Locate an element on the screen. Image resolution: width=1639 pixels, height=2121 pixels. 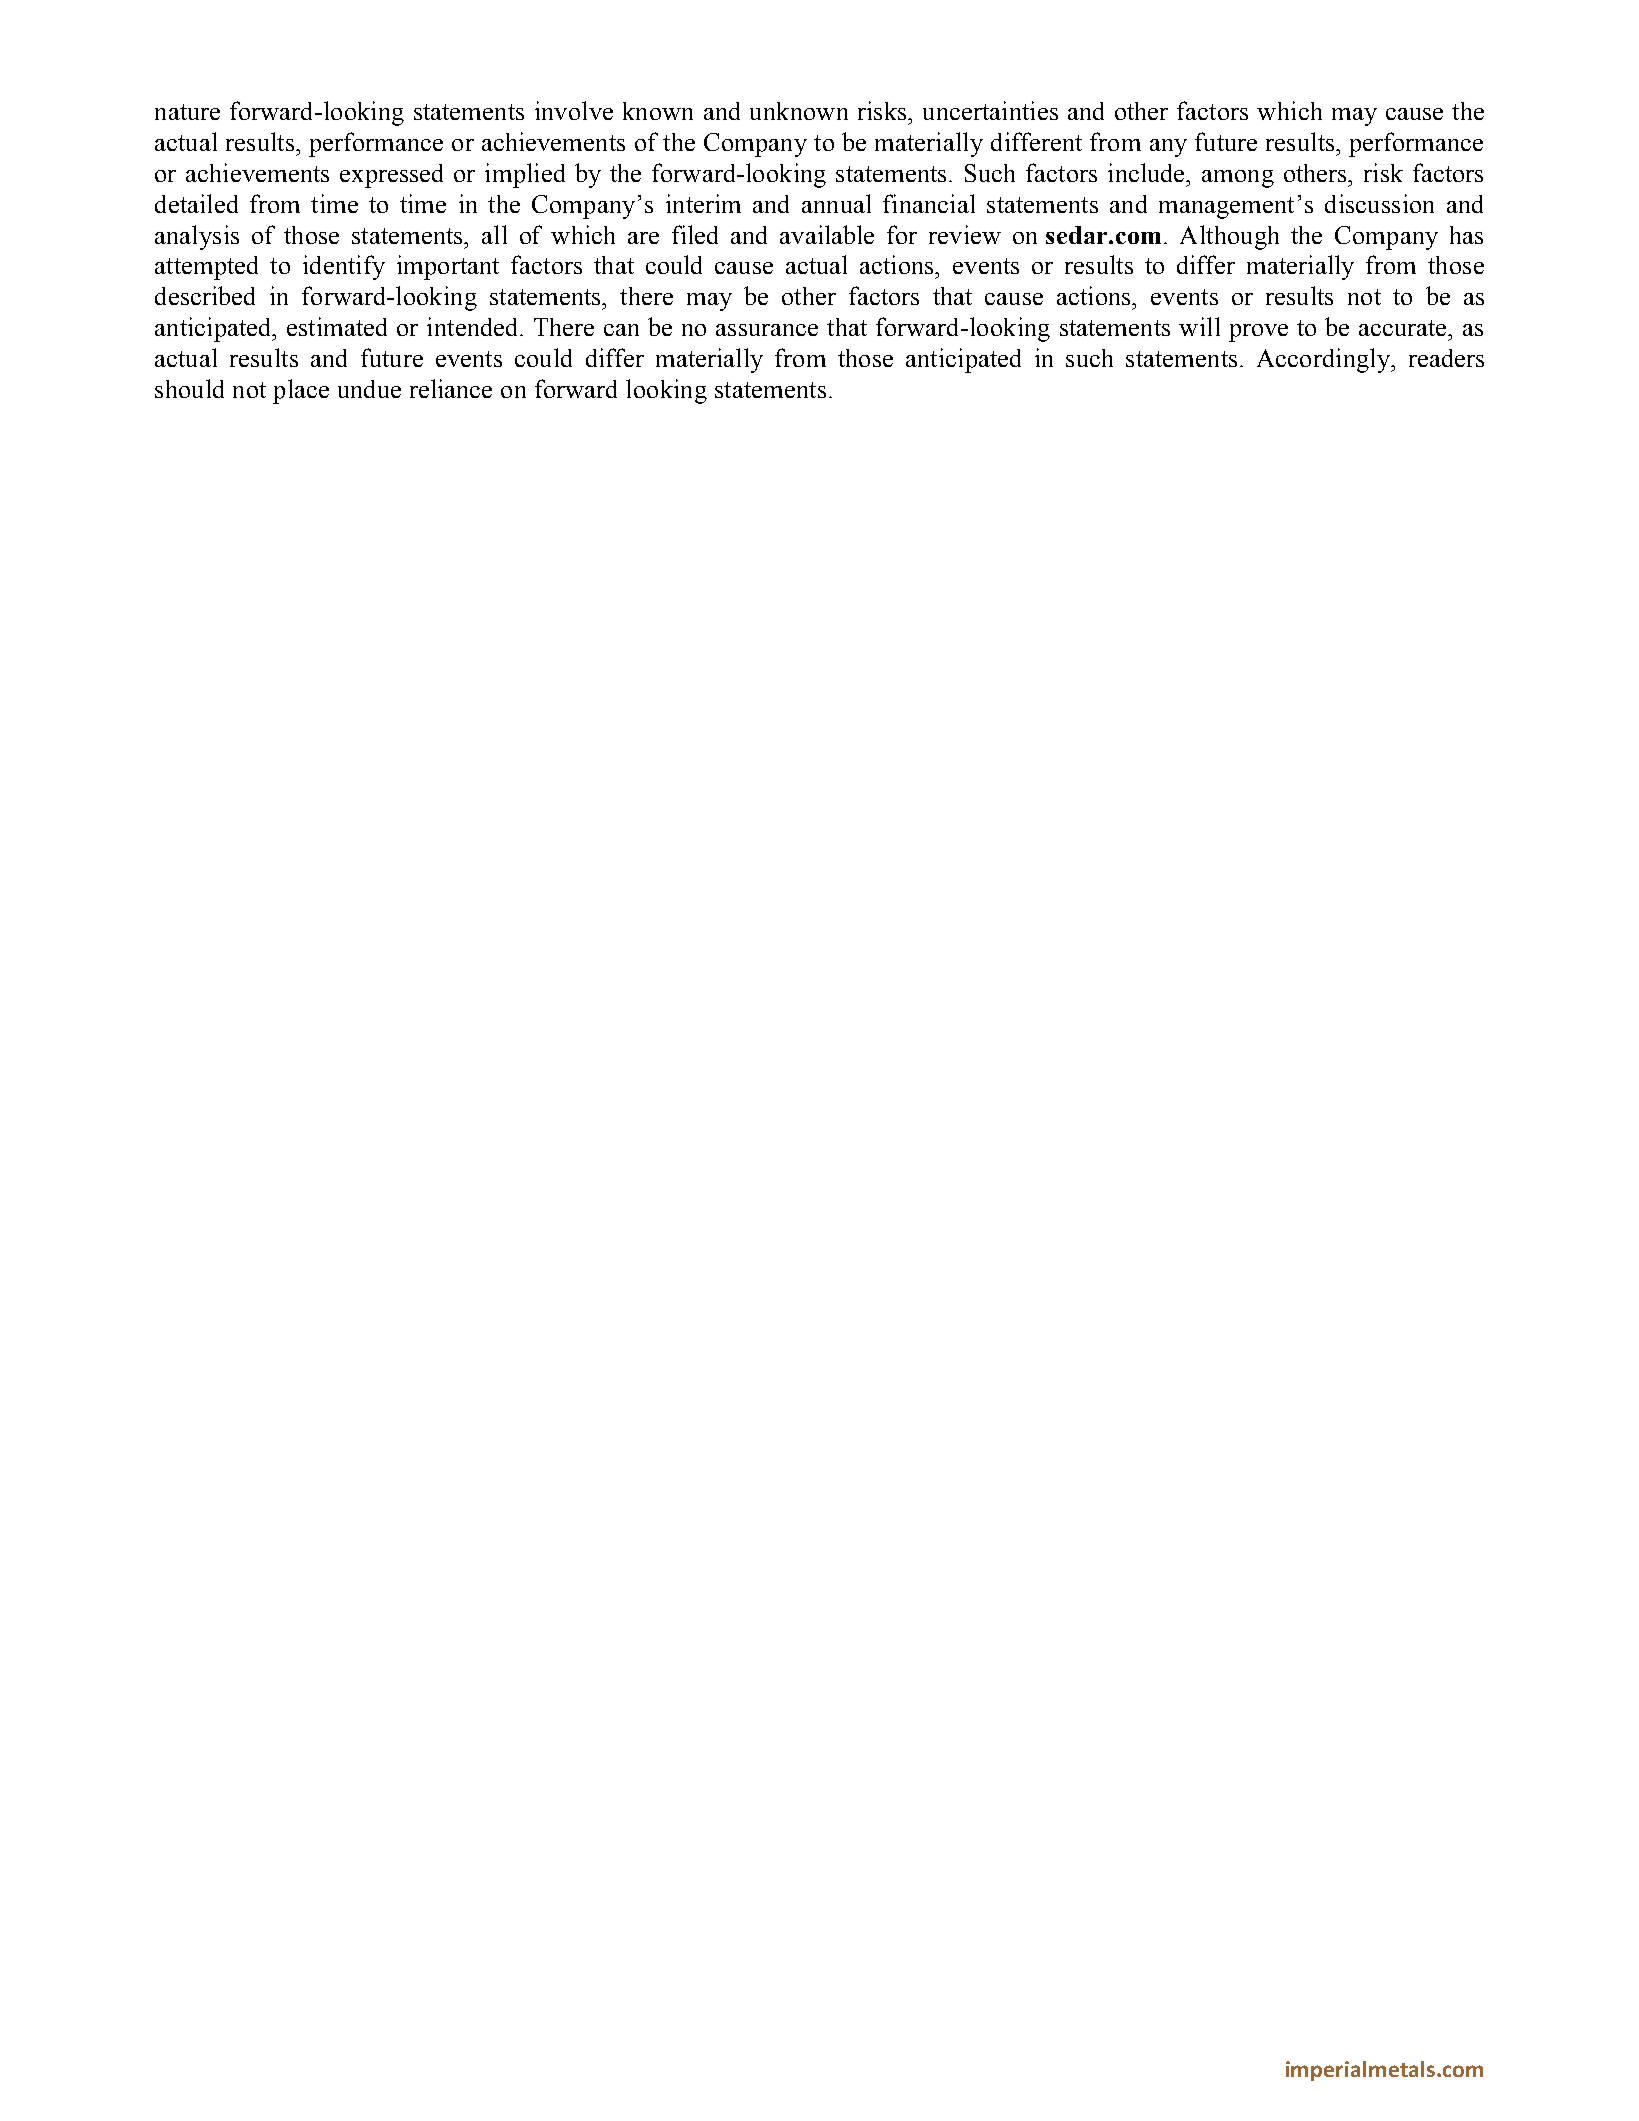
Although is located at coordinates (1229, 237).
